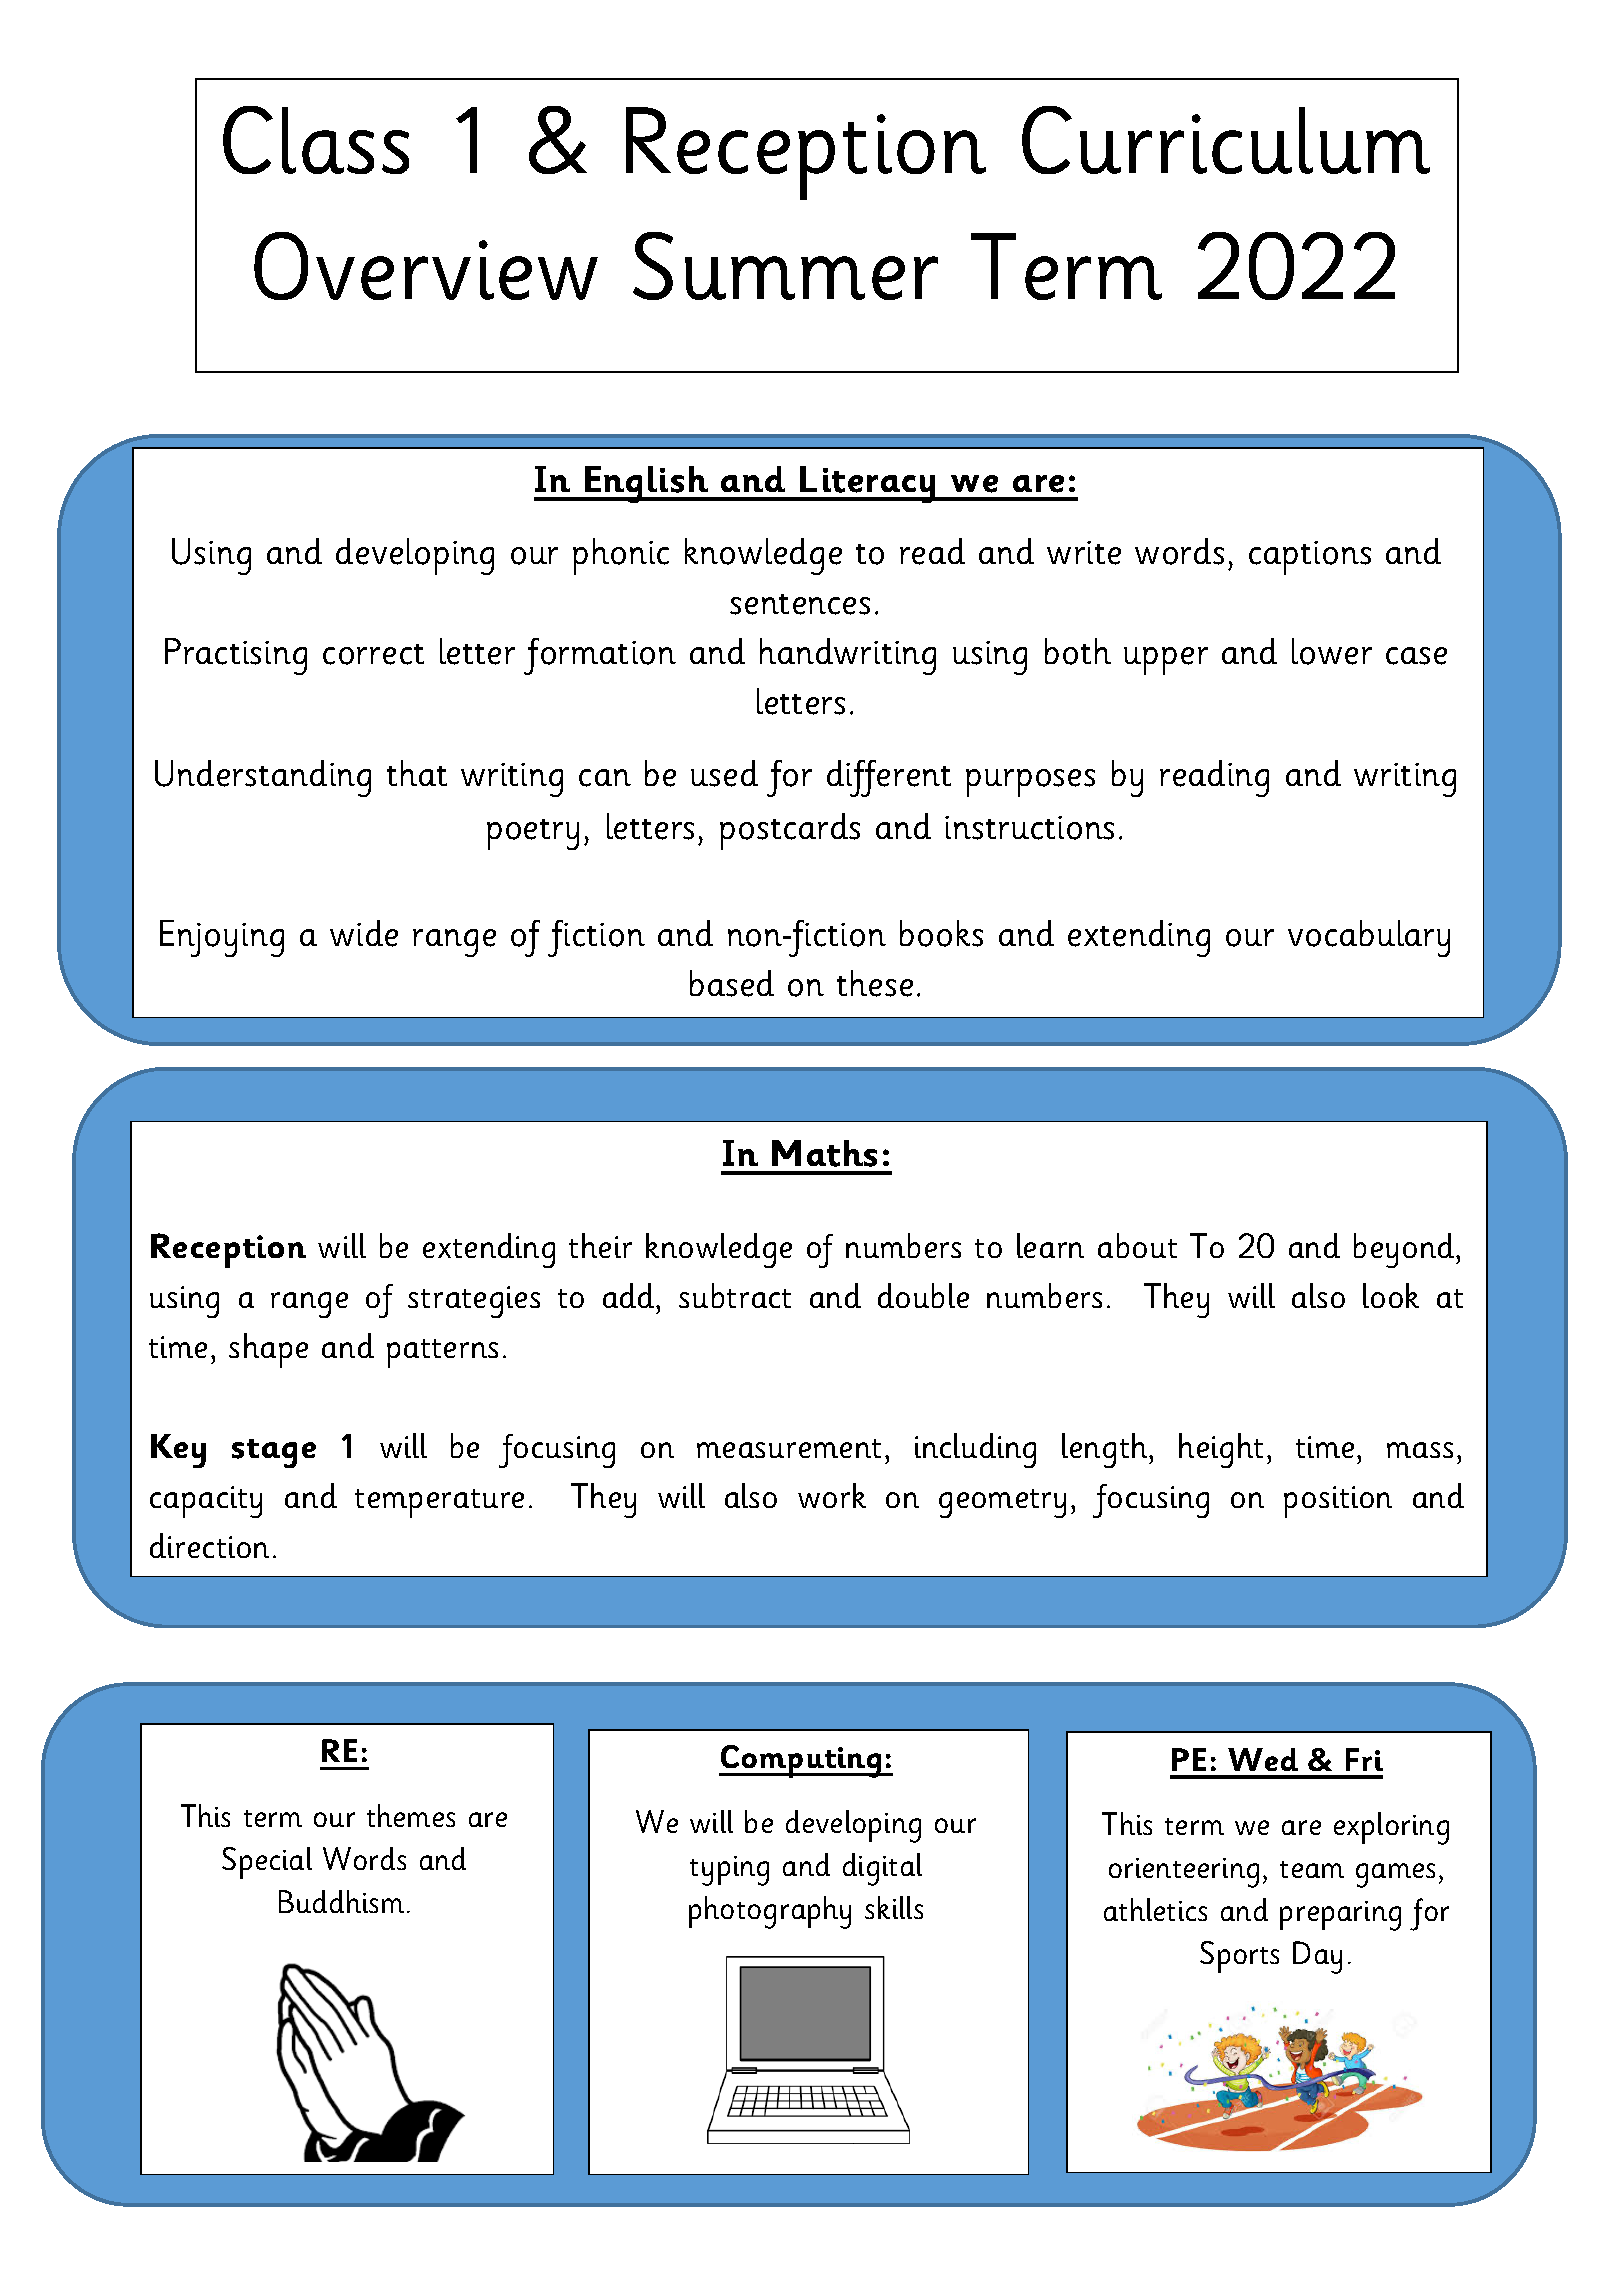 This screenshot has width=1610, height=2277. I want to click on based, so click(732, 983).
